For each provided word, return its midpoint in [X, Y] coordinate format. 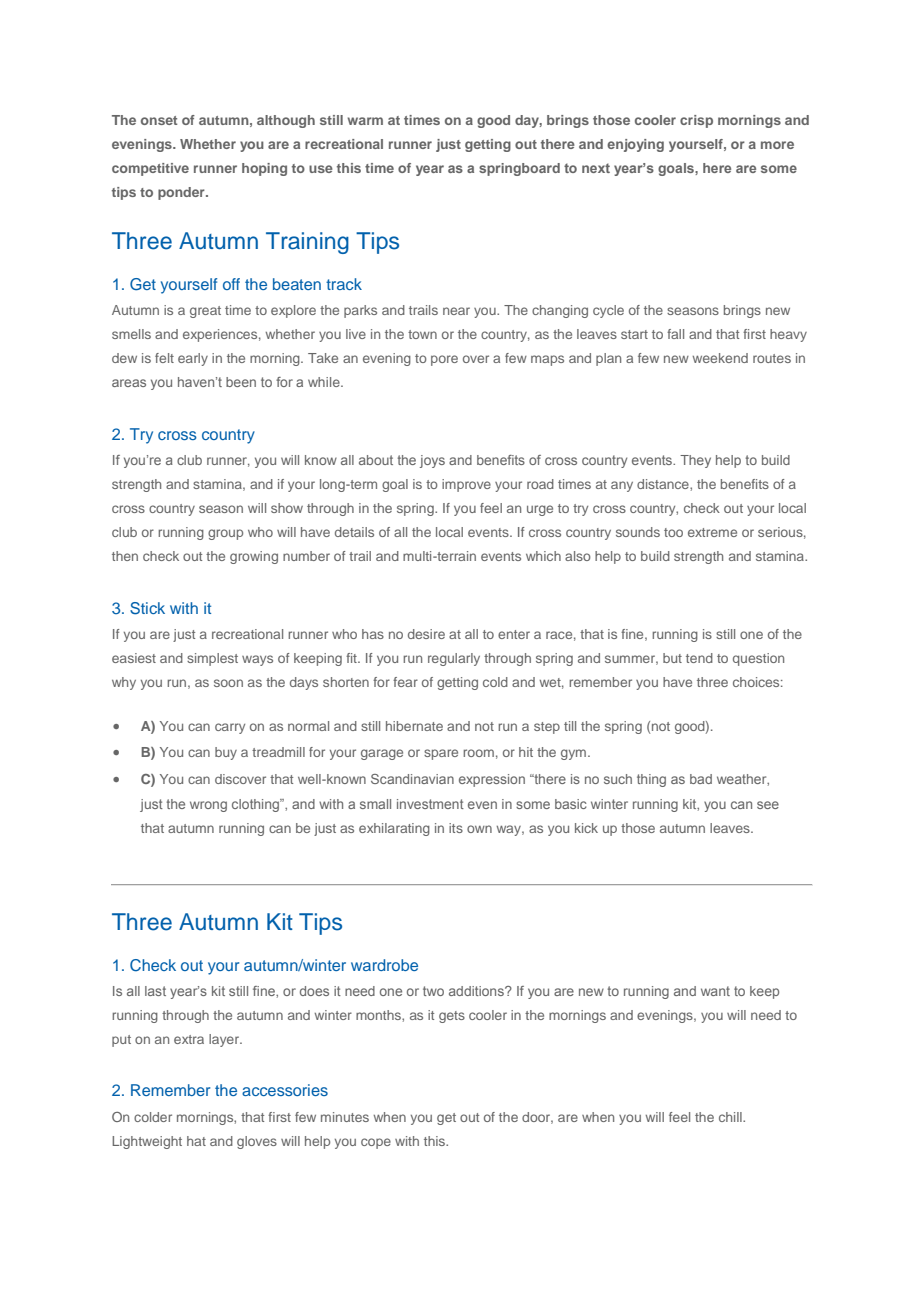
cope [376, 1143]
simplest [212, 659]
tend [699, 658]
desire [426, 634]
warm [365, 121]
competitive [150, 169]
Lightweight [147, 1142]
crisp [696, 121]
